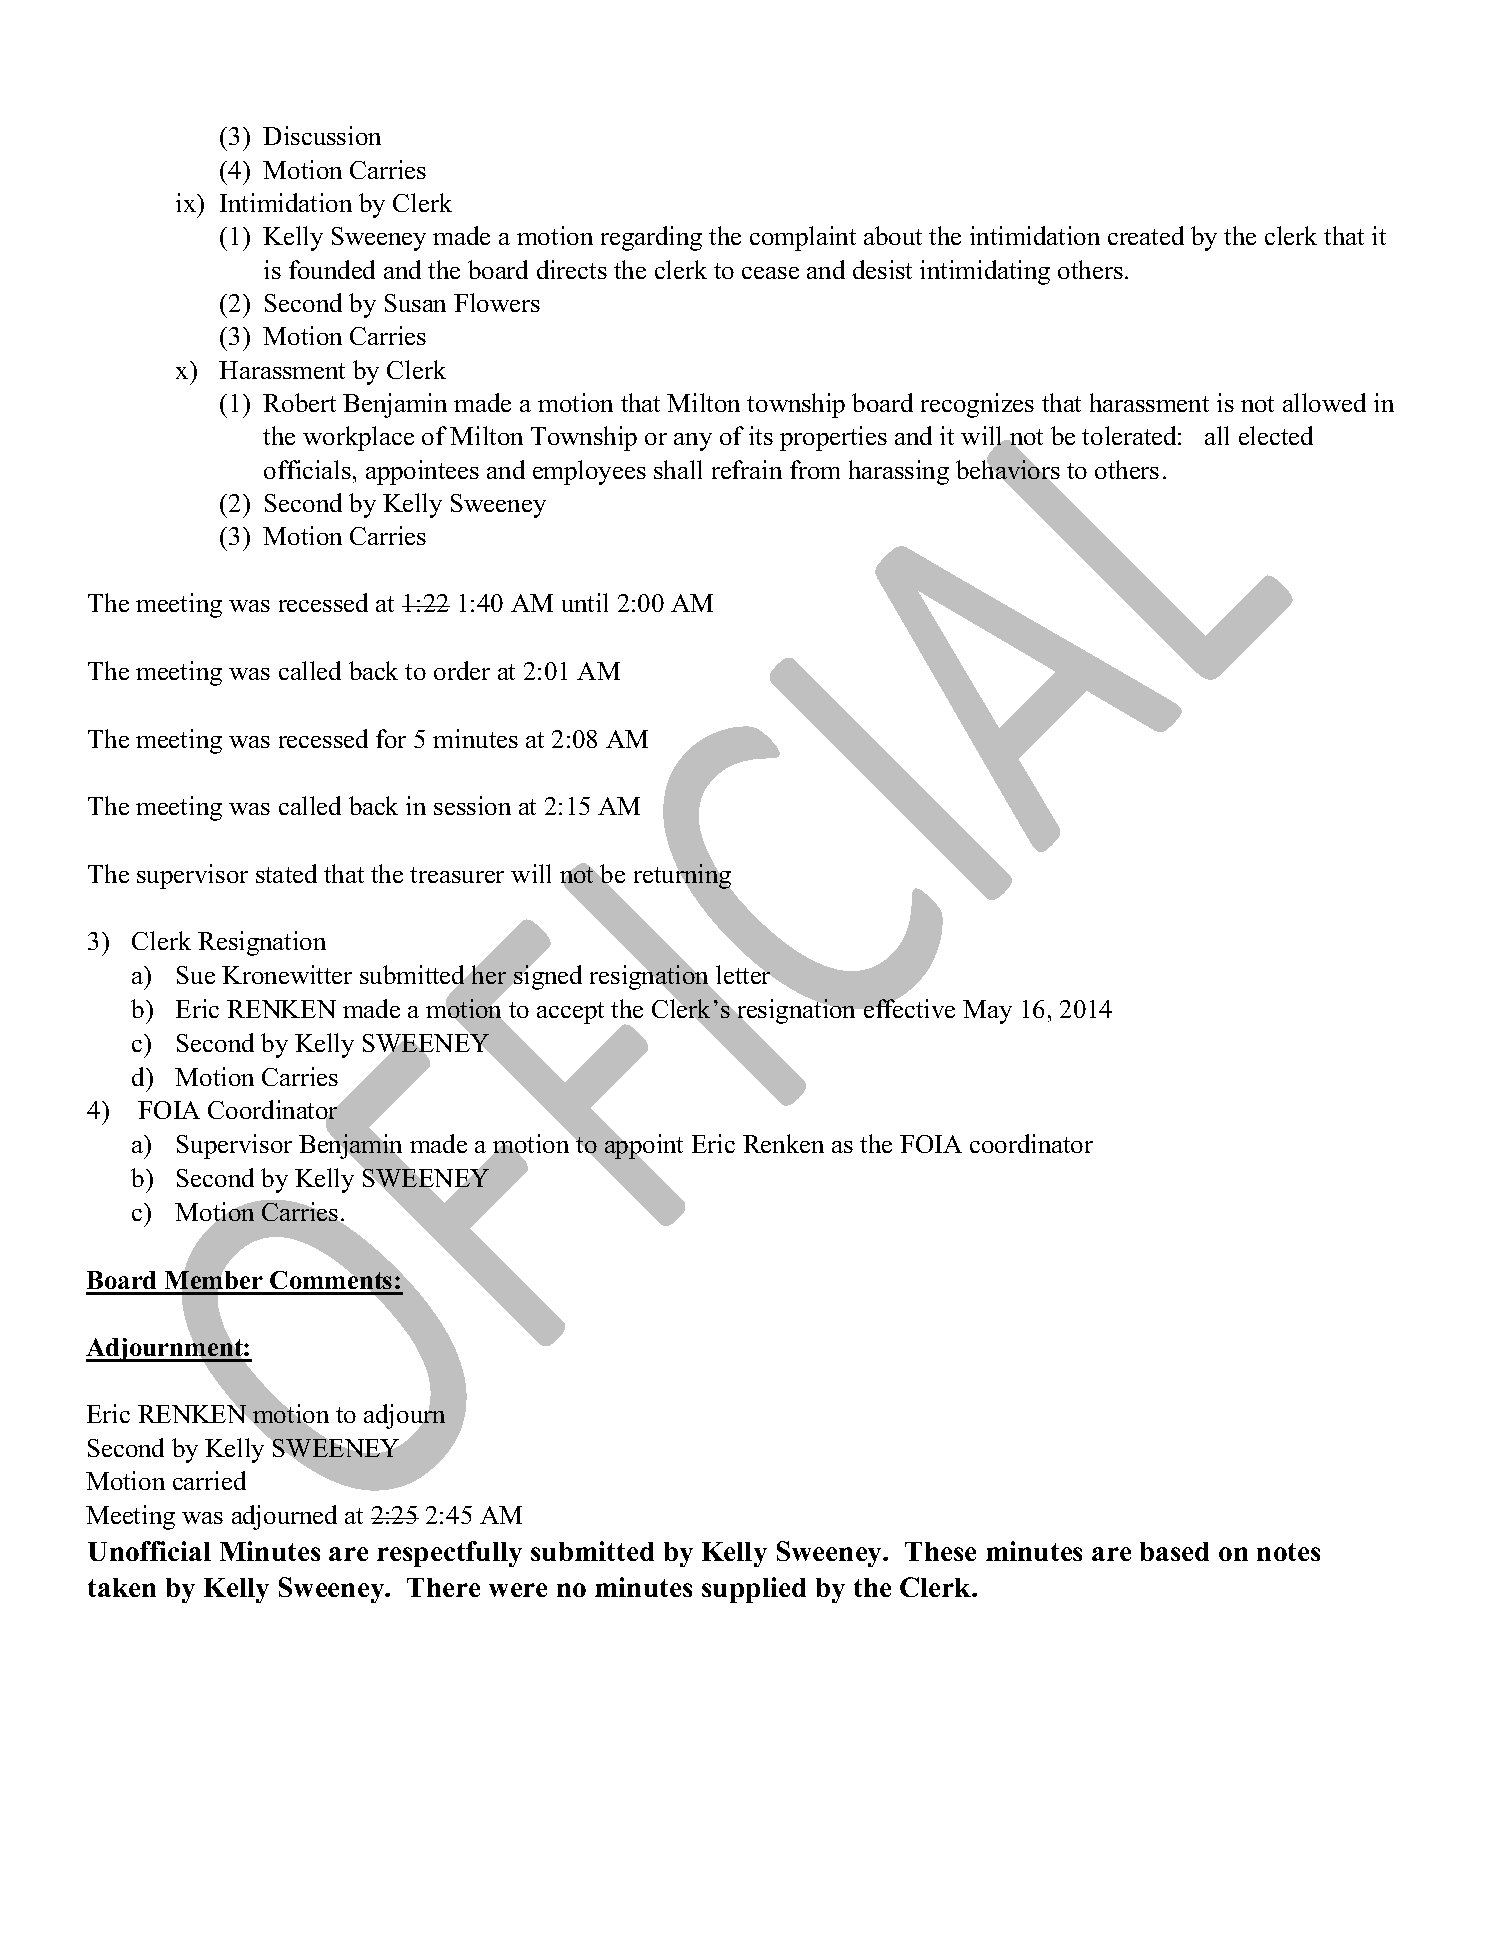  I want to click on created, so click(1146, 235).
